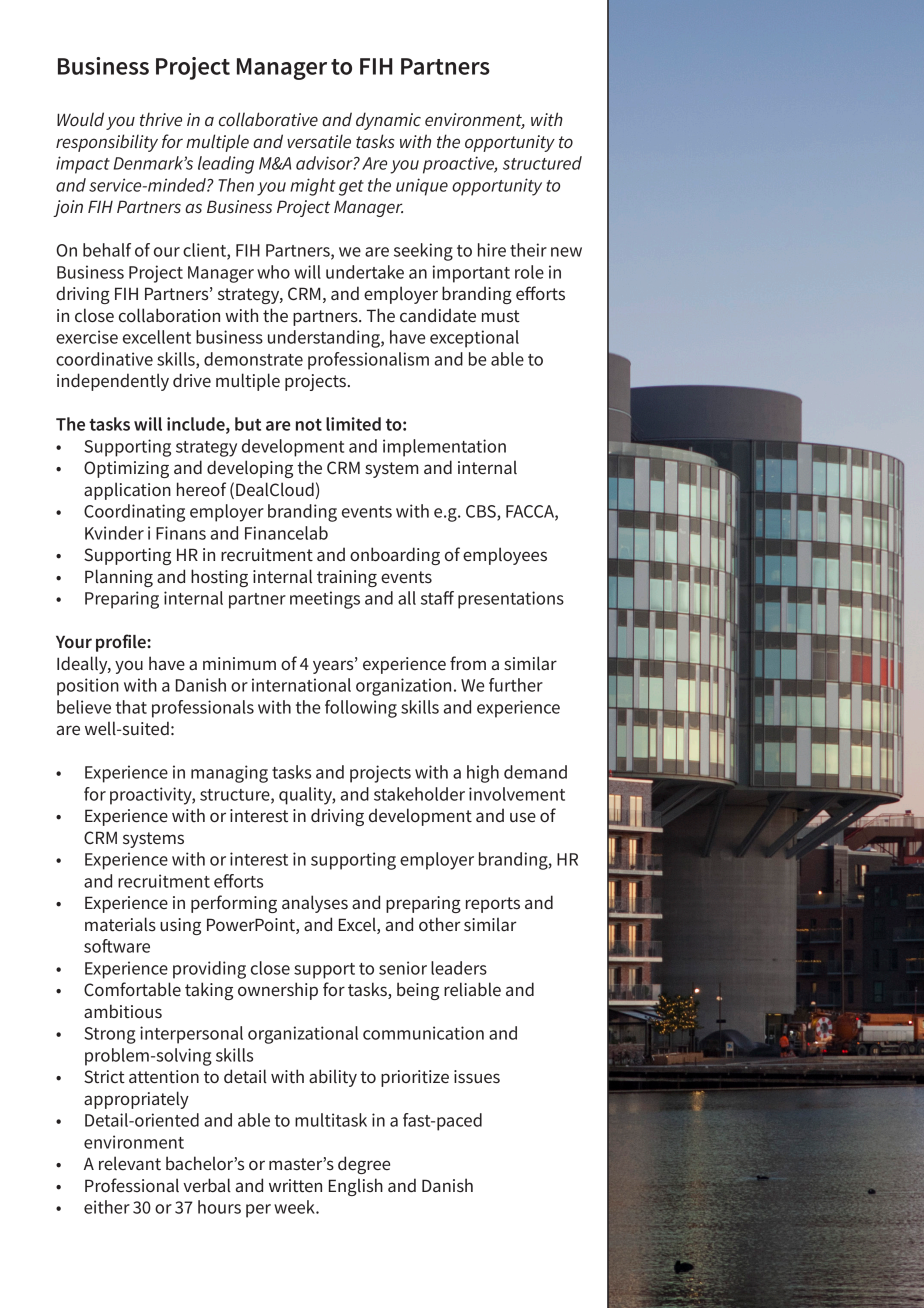 The image size is (924, 1308). Describe the element at coordinates (319, 141) in the document. I see `versatile` at that location.
